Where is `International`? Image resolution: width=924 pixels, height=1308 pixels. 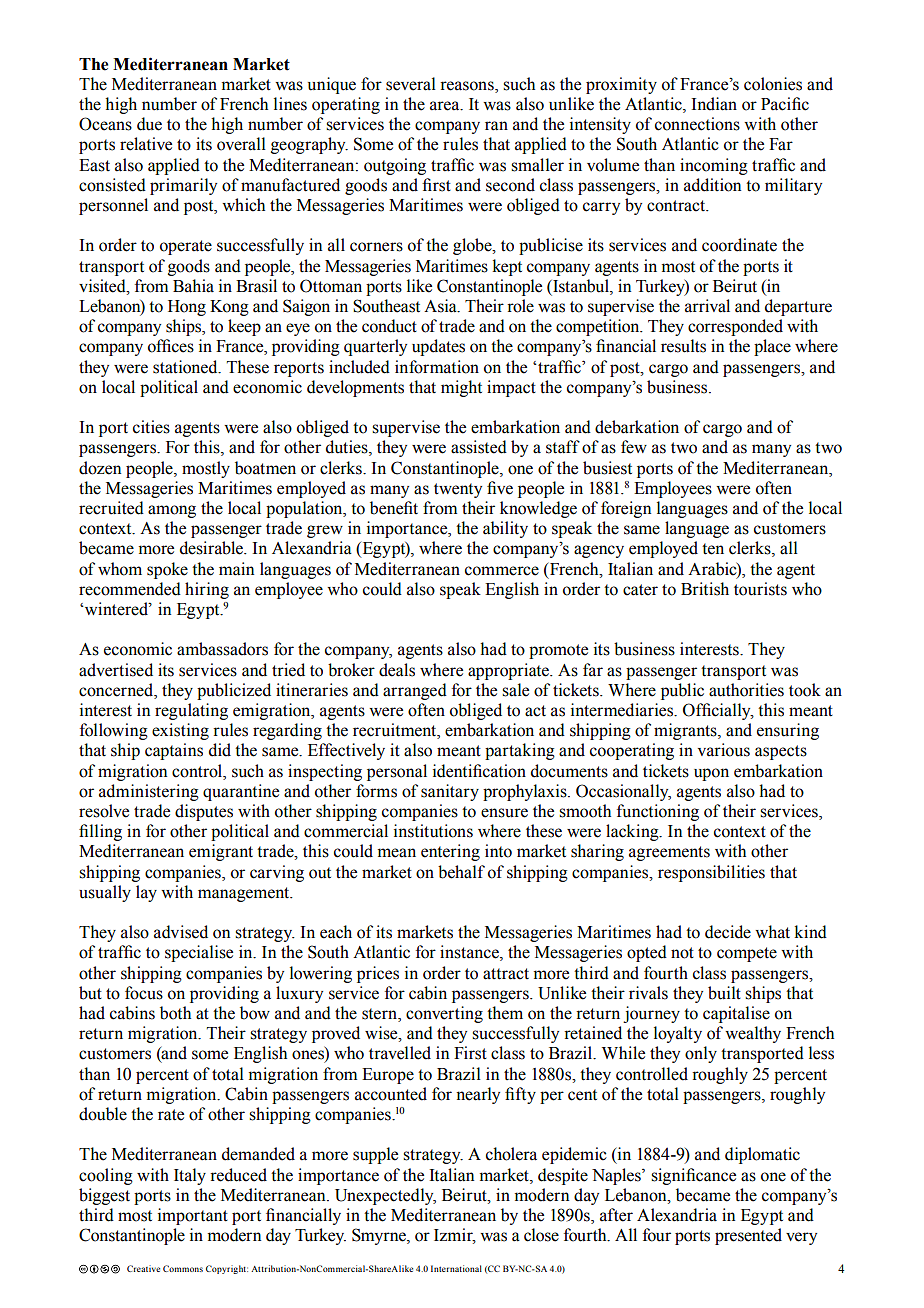 International is located at coordinates (456, 1268).
